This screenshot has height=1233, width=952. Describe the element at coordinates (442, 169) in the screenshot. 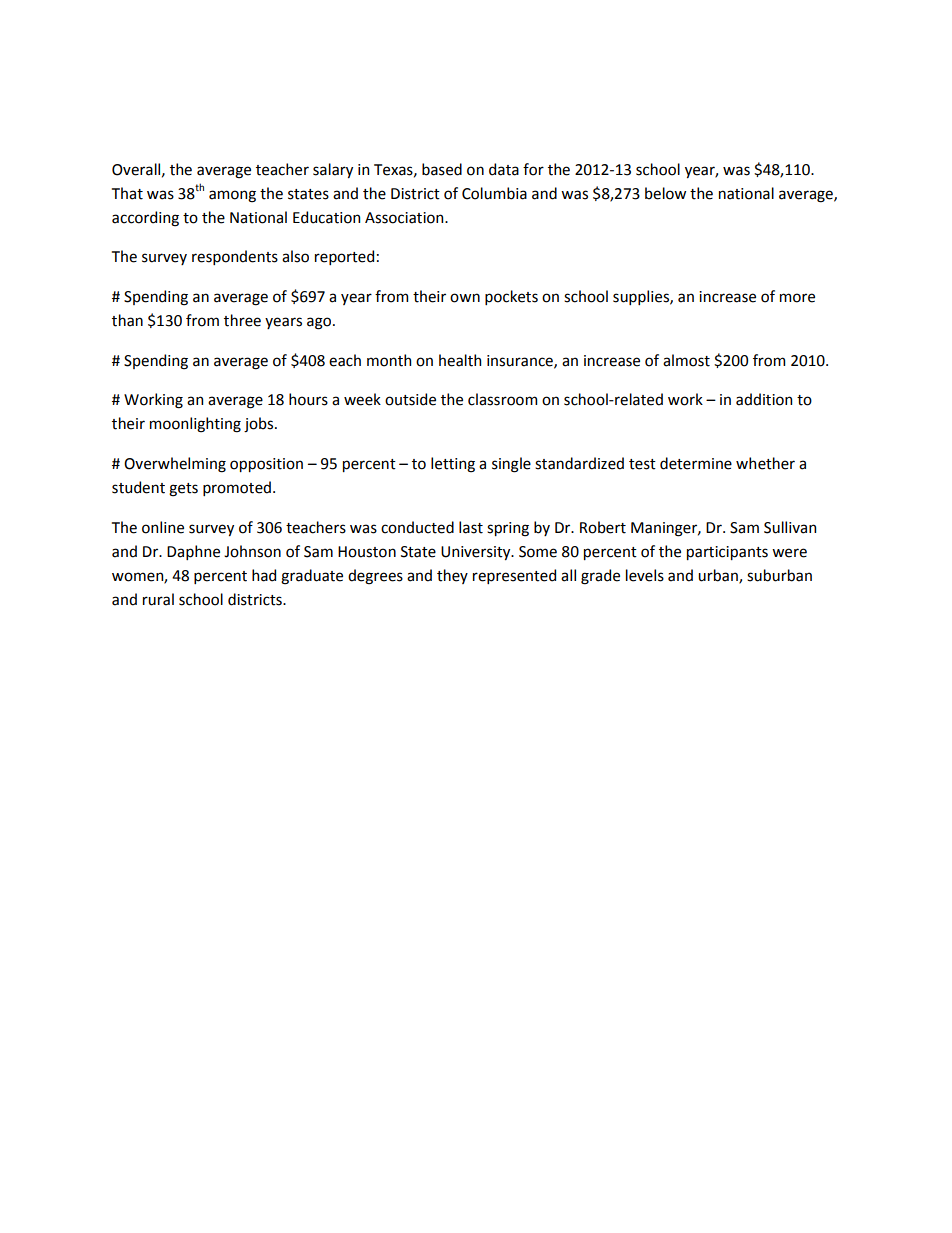

I see `based` at that location.
